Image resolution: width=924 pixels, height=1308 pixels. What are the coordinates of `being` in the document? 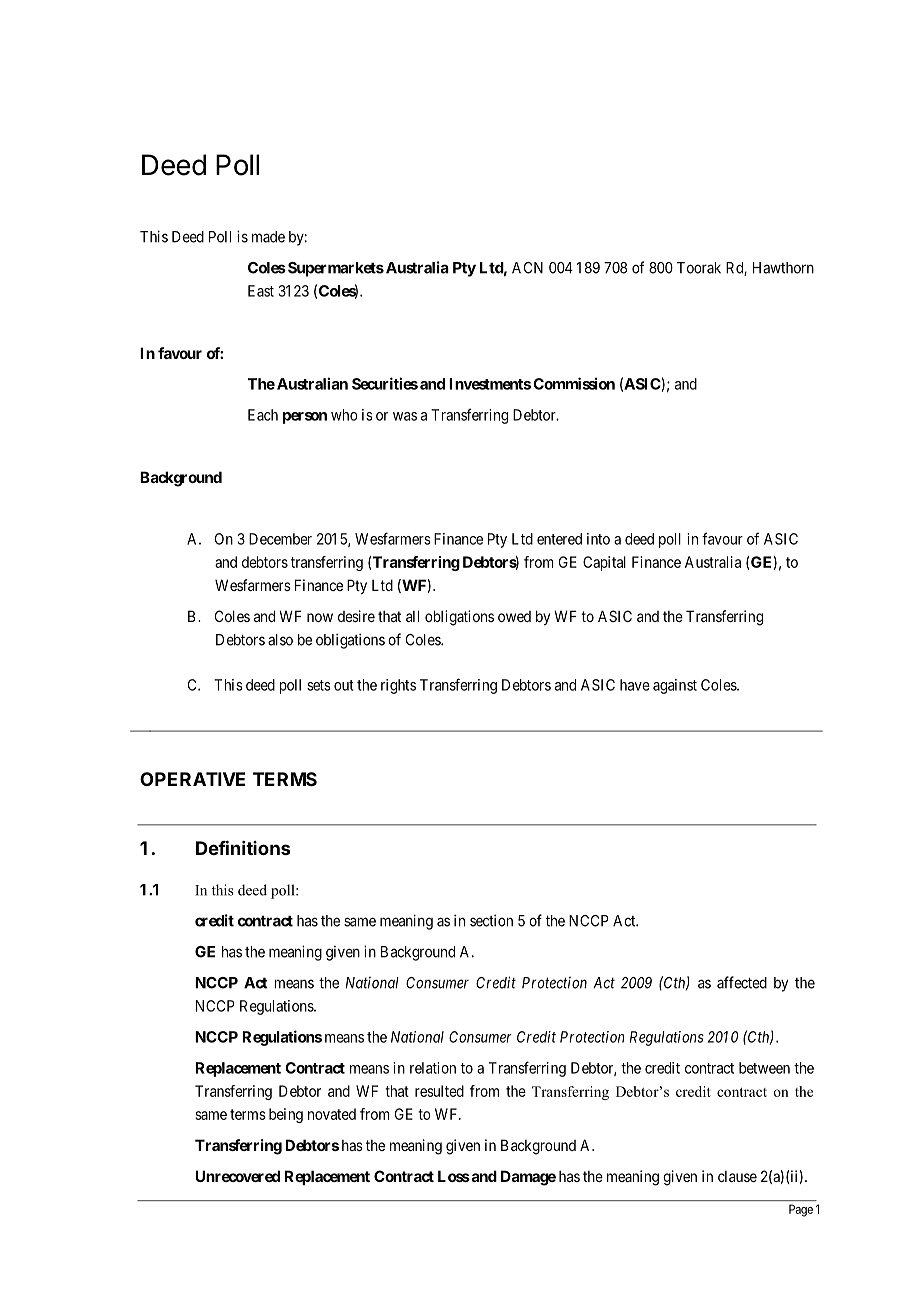 It's located at (286, 1115).
